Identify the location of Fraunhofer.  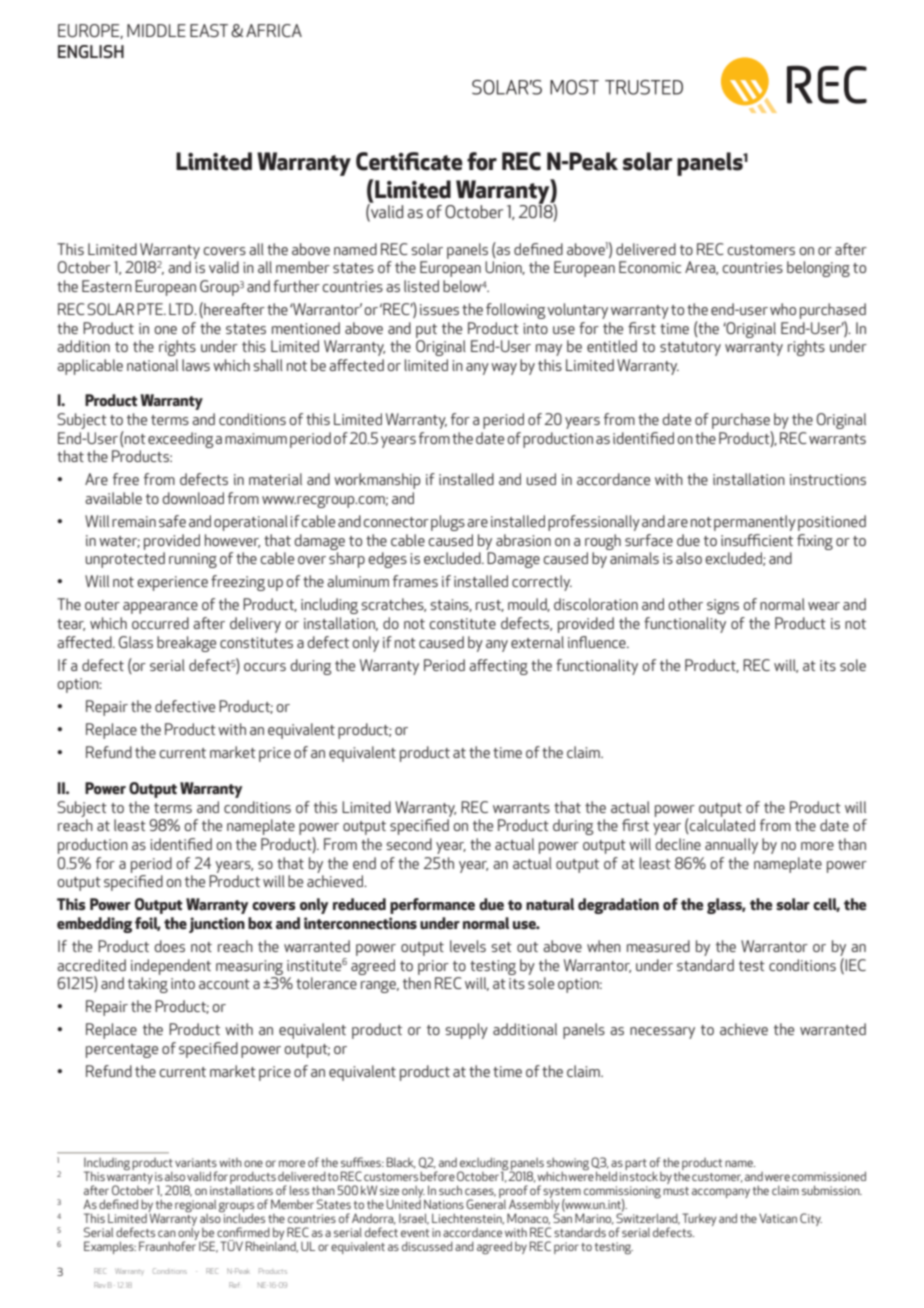
(167, 1245).
